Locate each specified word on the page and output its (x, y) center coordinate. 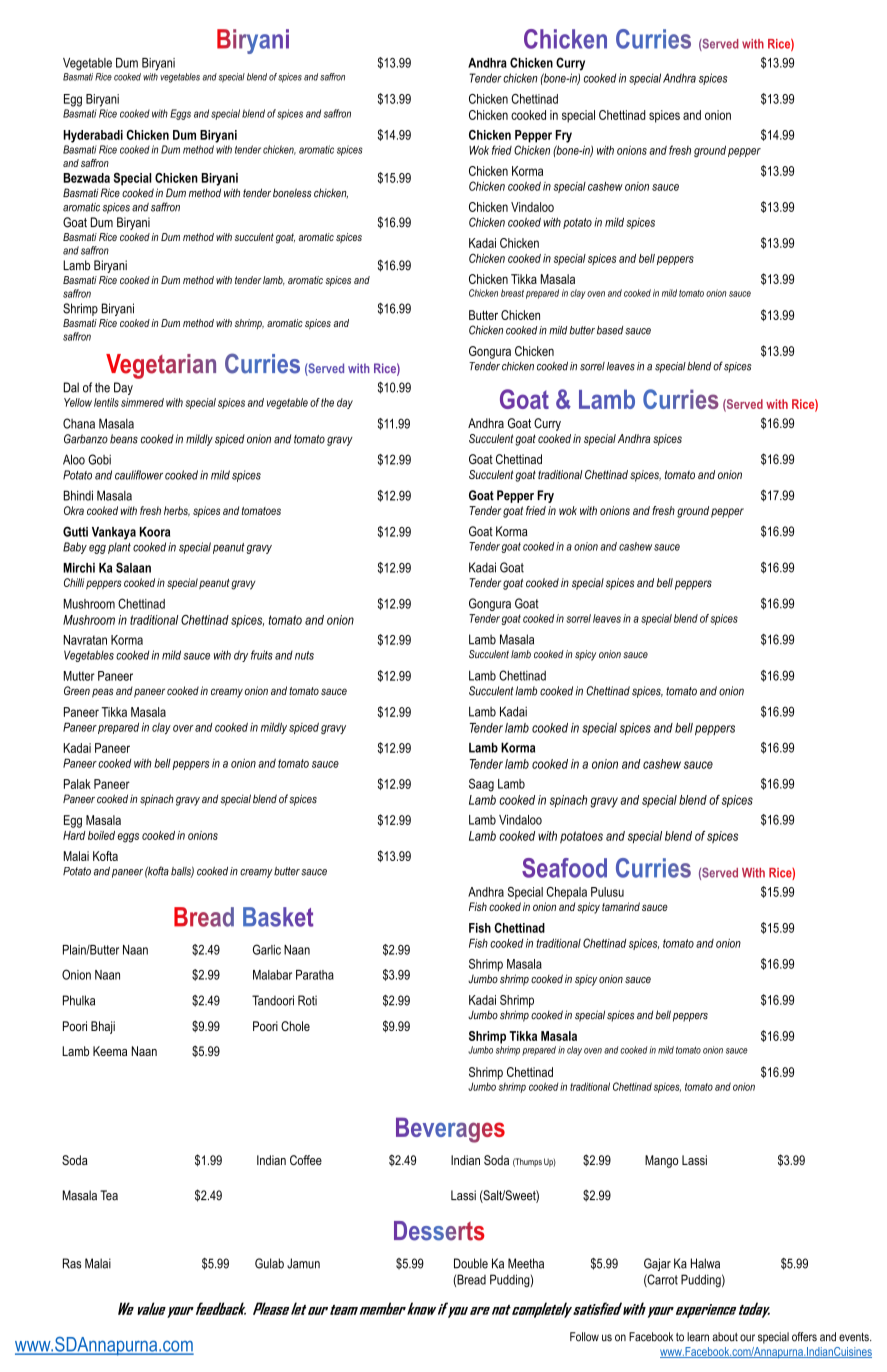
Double (471, 1263)
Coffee (306, 1160)
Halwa (705, 1263)
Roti (307, 1000)
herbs (177, 511)
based (610, 330)
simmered (142, 402)
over (183, 728)
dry (241, 656)
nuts (304, 655)
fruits (262, 655)
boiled (101, 835)
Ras (72, 1263)
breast (512, 293)
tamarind (621, 906)
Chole (295, 1026)
